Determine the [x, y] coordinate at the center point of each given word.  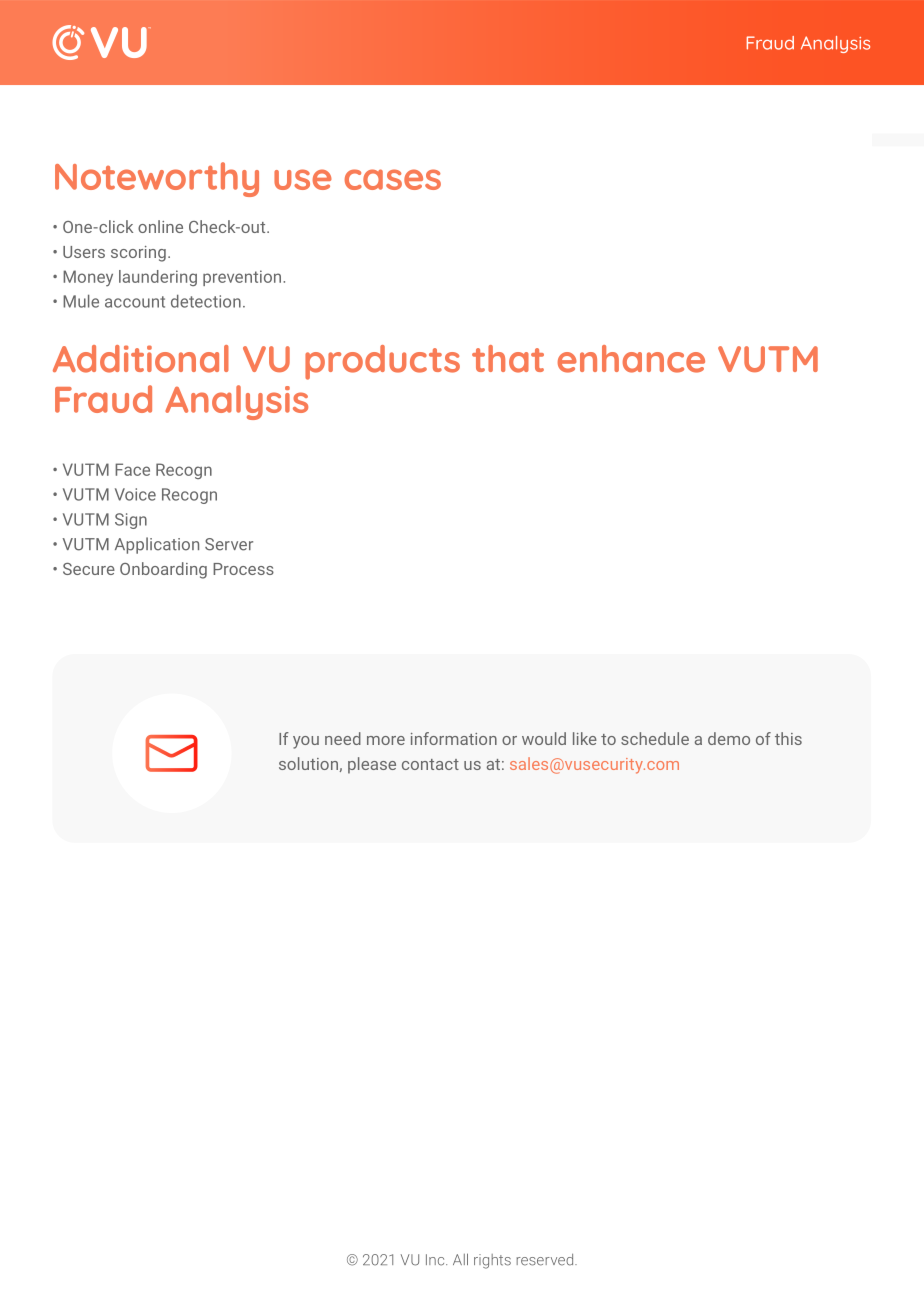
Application [157, 545]
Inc [436, 1260]
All [460, 1259]
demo [729, 738]
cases [393, 179]
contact [430, 764]
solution [308, 763]
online [160, 226]
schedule [655, 738]
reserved [546, 1260]
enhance [631, 359]
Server [229, 544]
